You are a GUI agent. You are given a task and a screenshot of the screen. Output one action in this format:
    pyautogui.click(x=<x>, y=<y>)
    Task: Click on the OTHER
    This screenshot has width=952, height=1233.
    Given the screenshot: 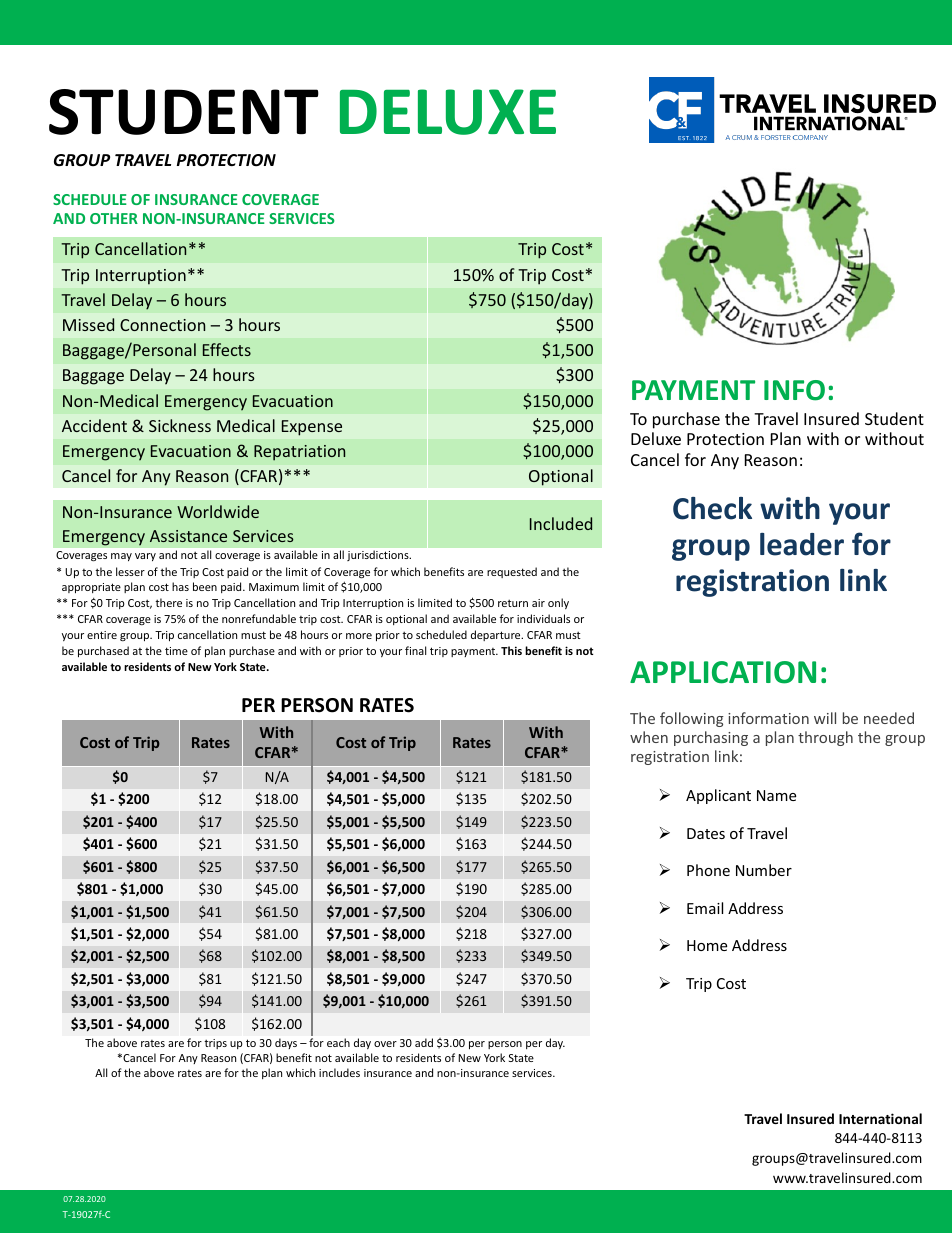 What is the action you would take?
    pyautogui.click(x=114, y=218)
